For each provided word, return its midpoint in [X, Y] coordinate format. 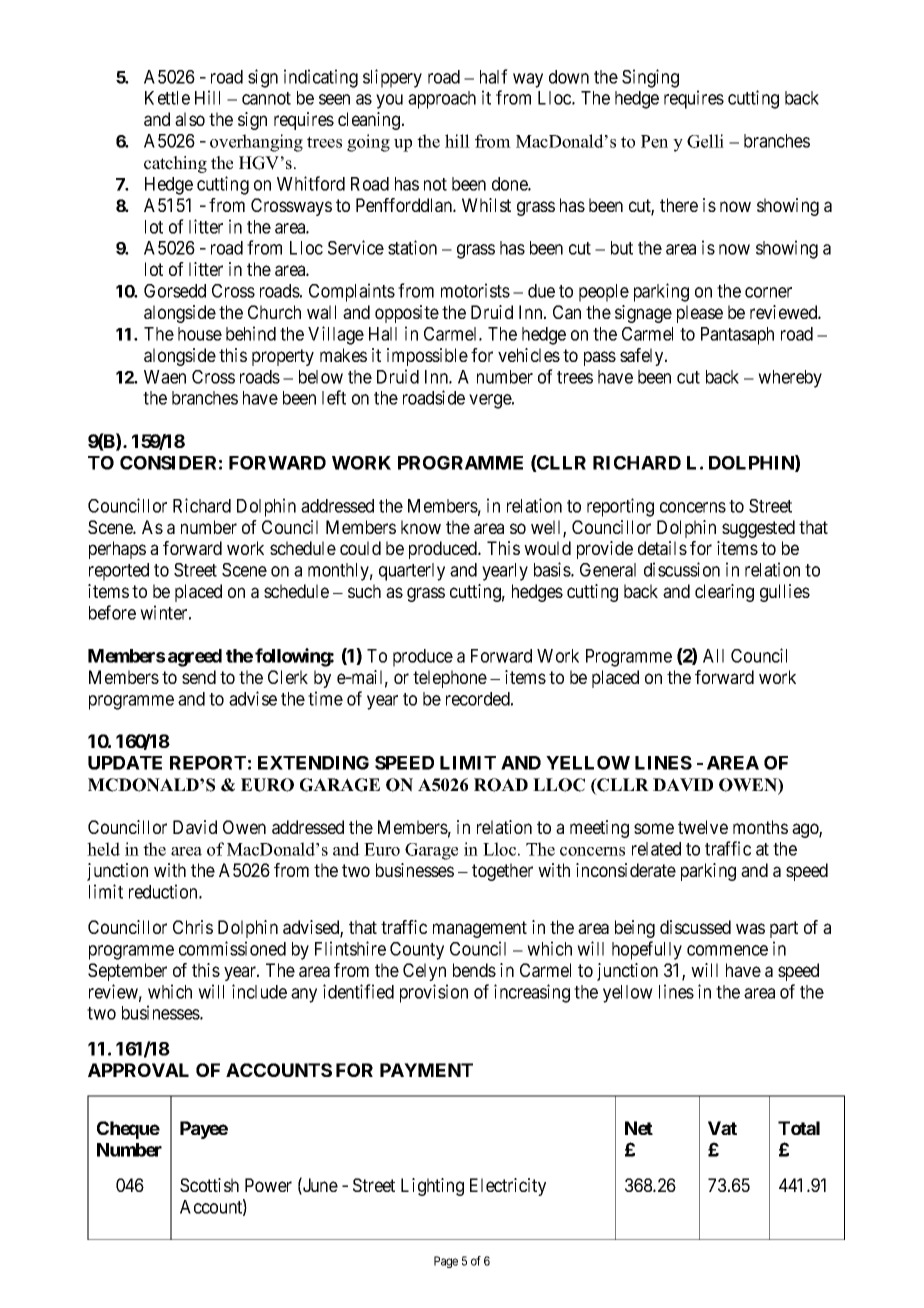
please [700, 314]
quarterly [412, 572]
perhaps [117, 550]
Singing [650, 78]
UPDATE [125, 763]
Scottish [209, 1185]
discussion [682, 569]
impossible [427, 357]
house [200, 334]
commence [727, 950]
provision [434, 993]
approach [442, 100]
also [190, 119]
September [127, 972]
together [502, 872]
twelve [703, 827]
